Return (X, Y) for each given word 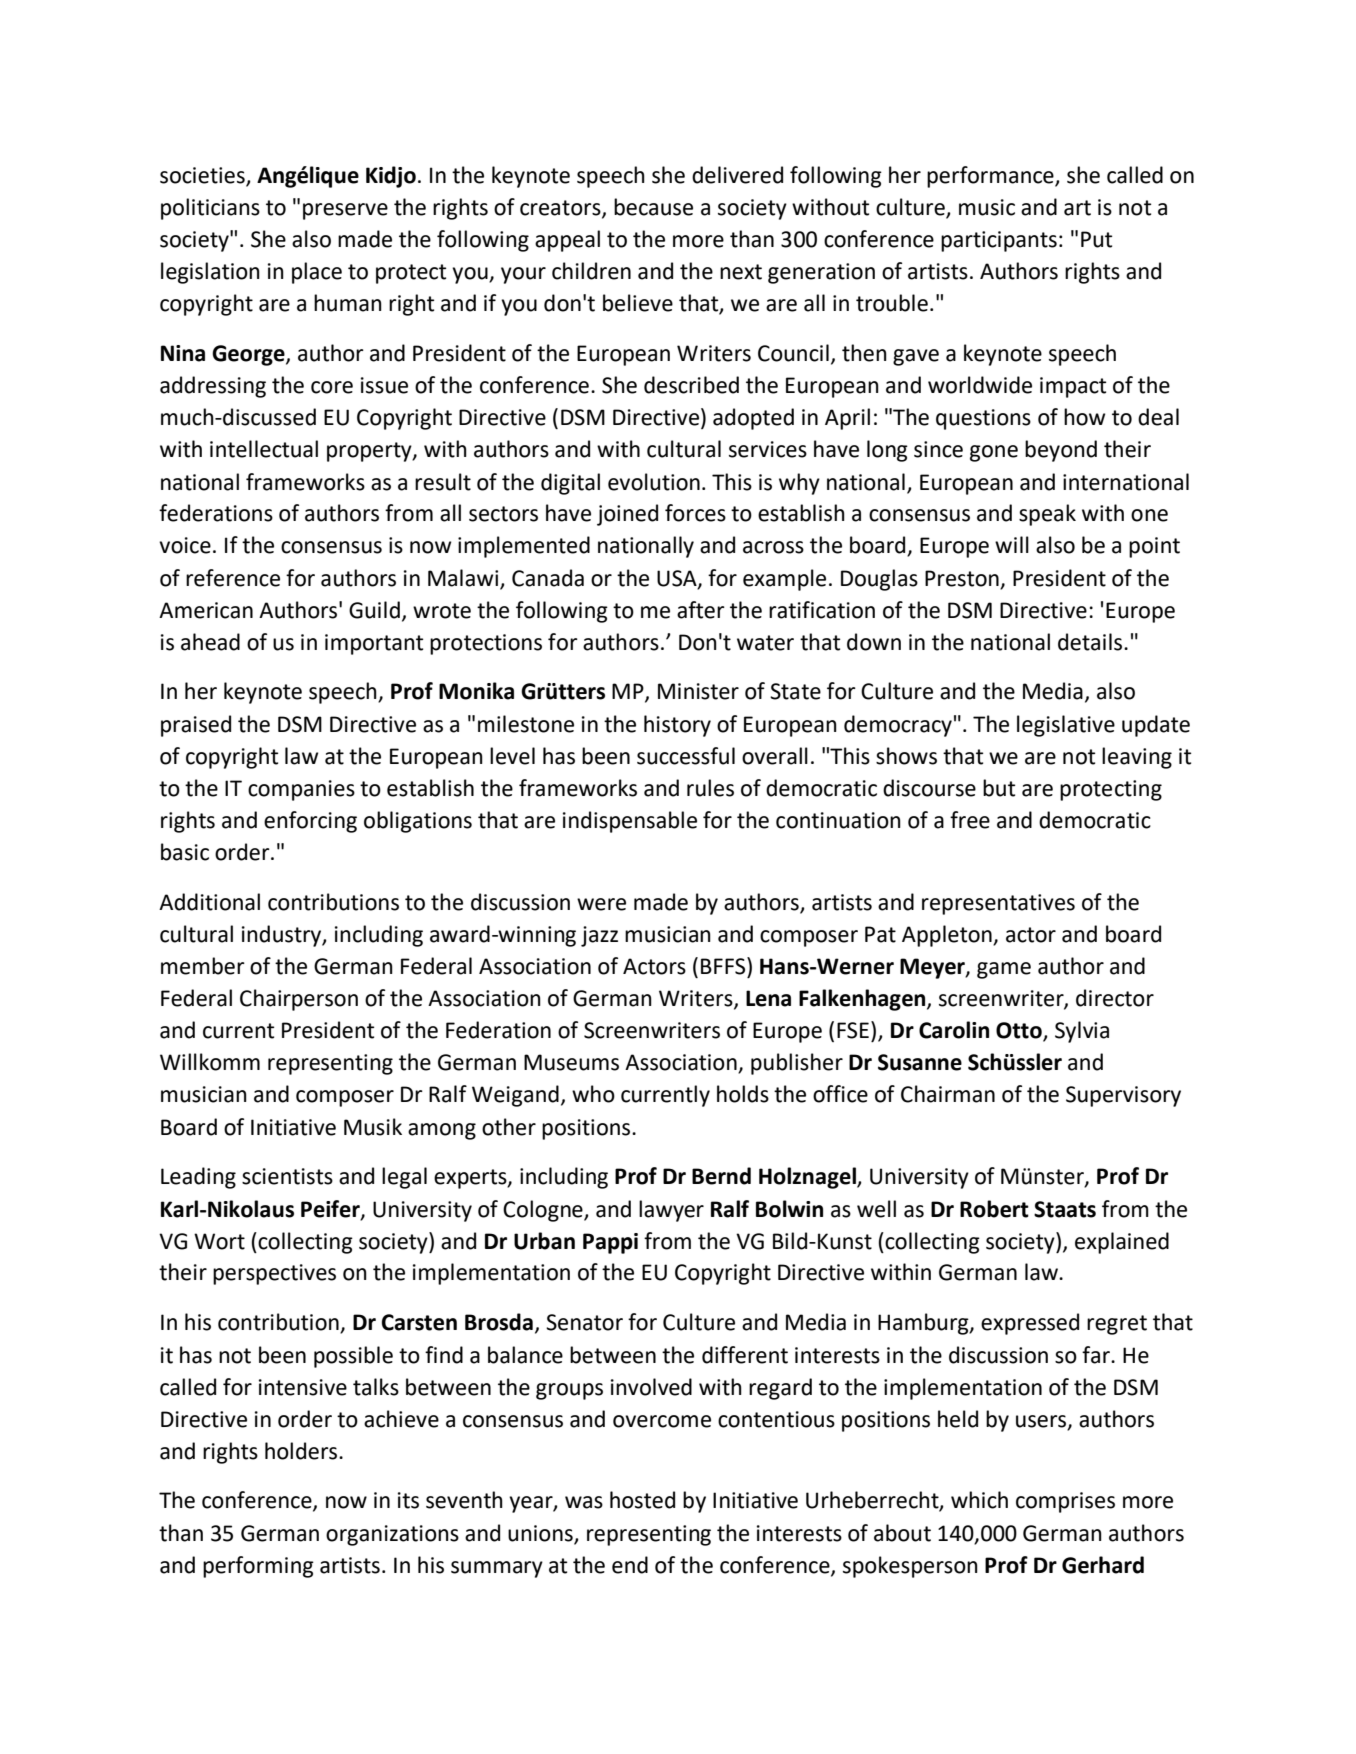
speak (1047, 515)
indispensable (630, 822)
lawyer (671, 1211)
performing (258, 1567)
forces (695, 513)
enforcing (310, 822)
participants (999, 241)
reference (233, 578)
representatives (998, 904)
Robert (994, 1209)
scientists (287, 1176)
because (653, 207)
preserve (345, 211)
